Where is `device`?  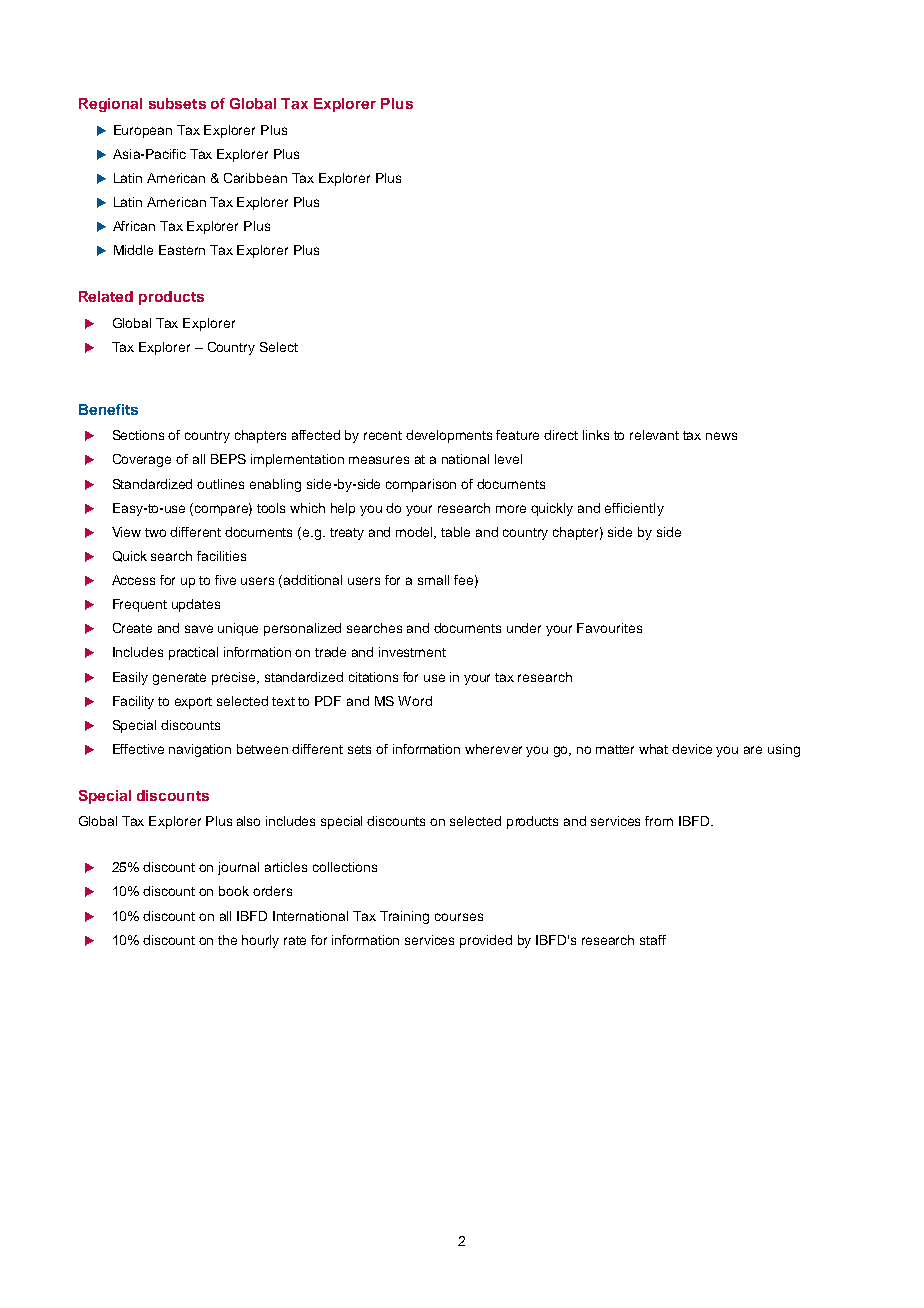
device is located at coordinates (692, 749).
